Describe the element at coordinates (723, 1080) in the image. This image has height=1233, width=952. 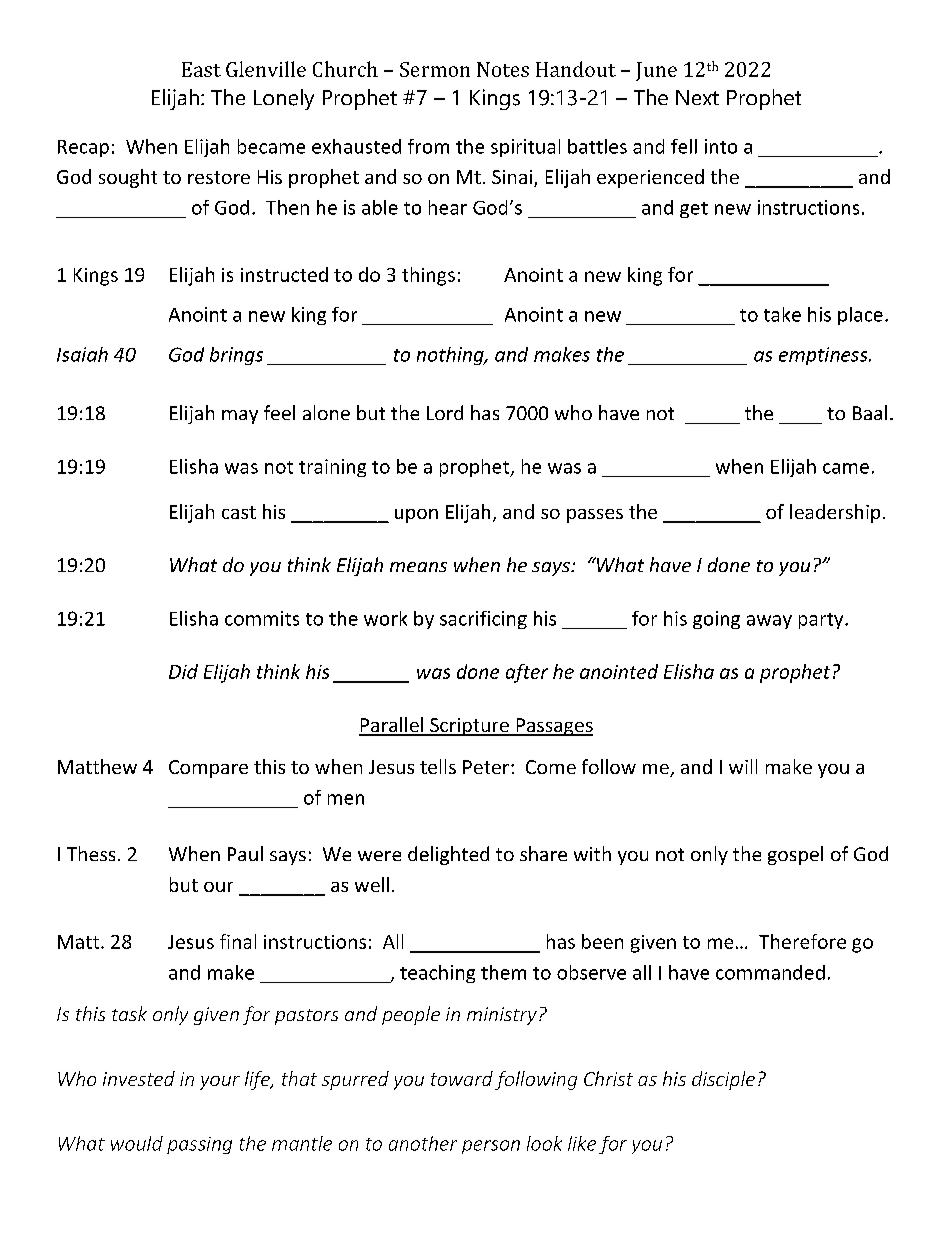
I see `disciple` at that location.
